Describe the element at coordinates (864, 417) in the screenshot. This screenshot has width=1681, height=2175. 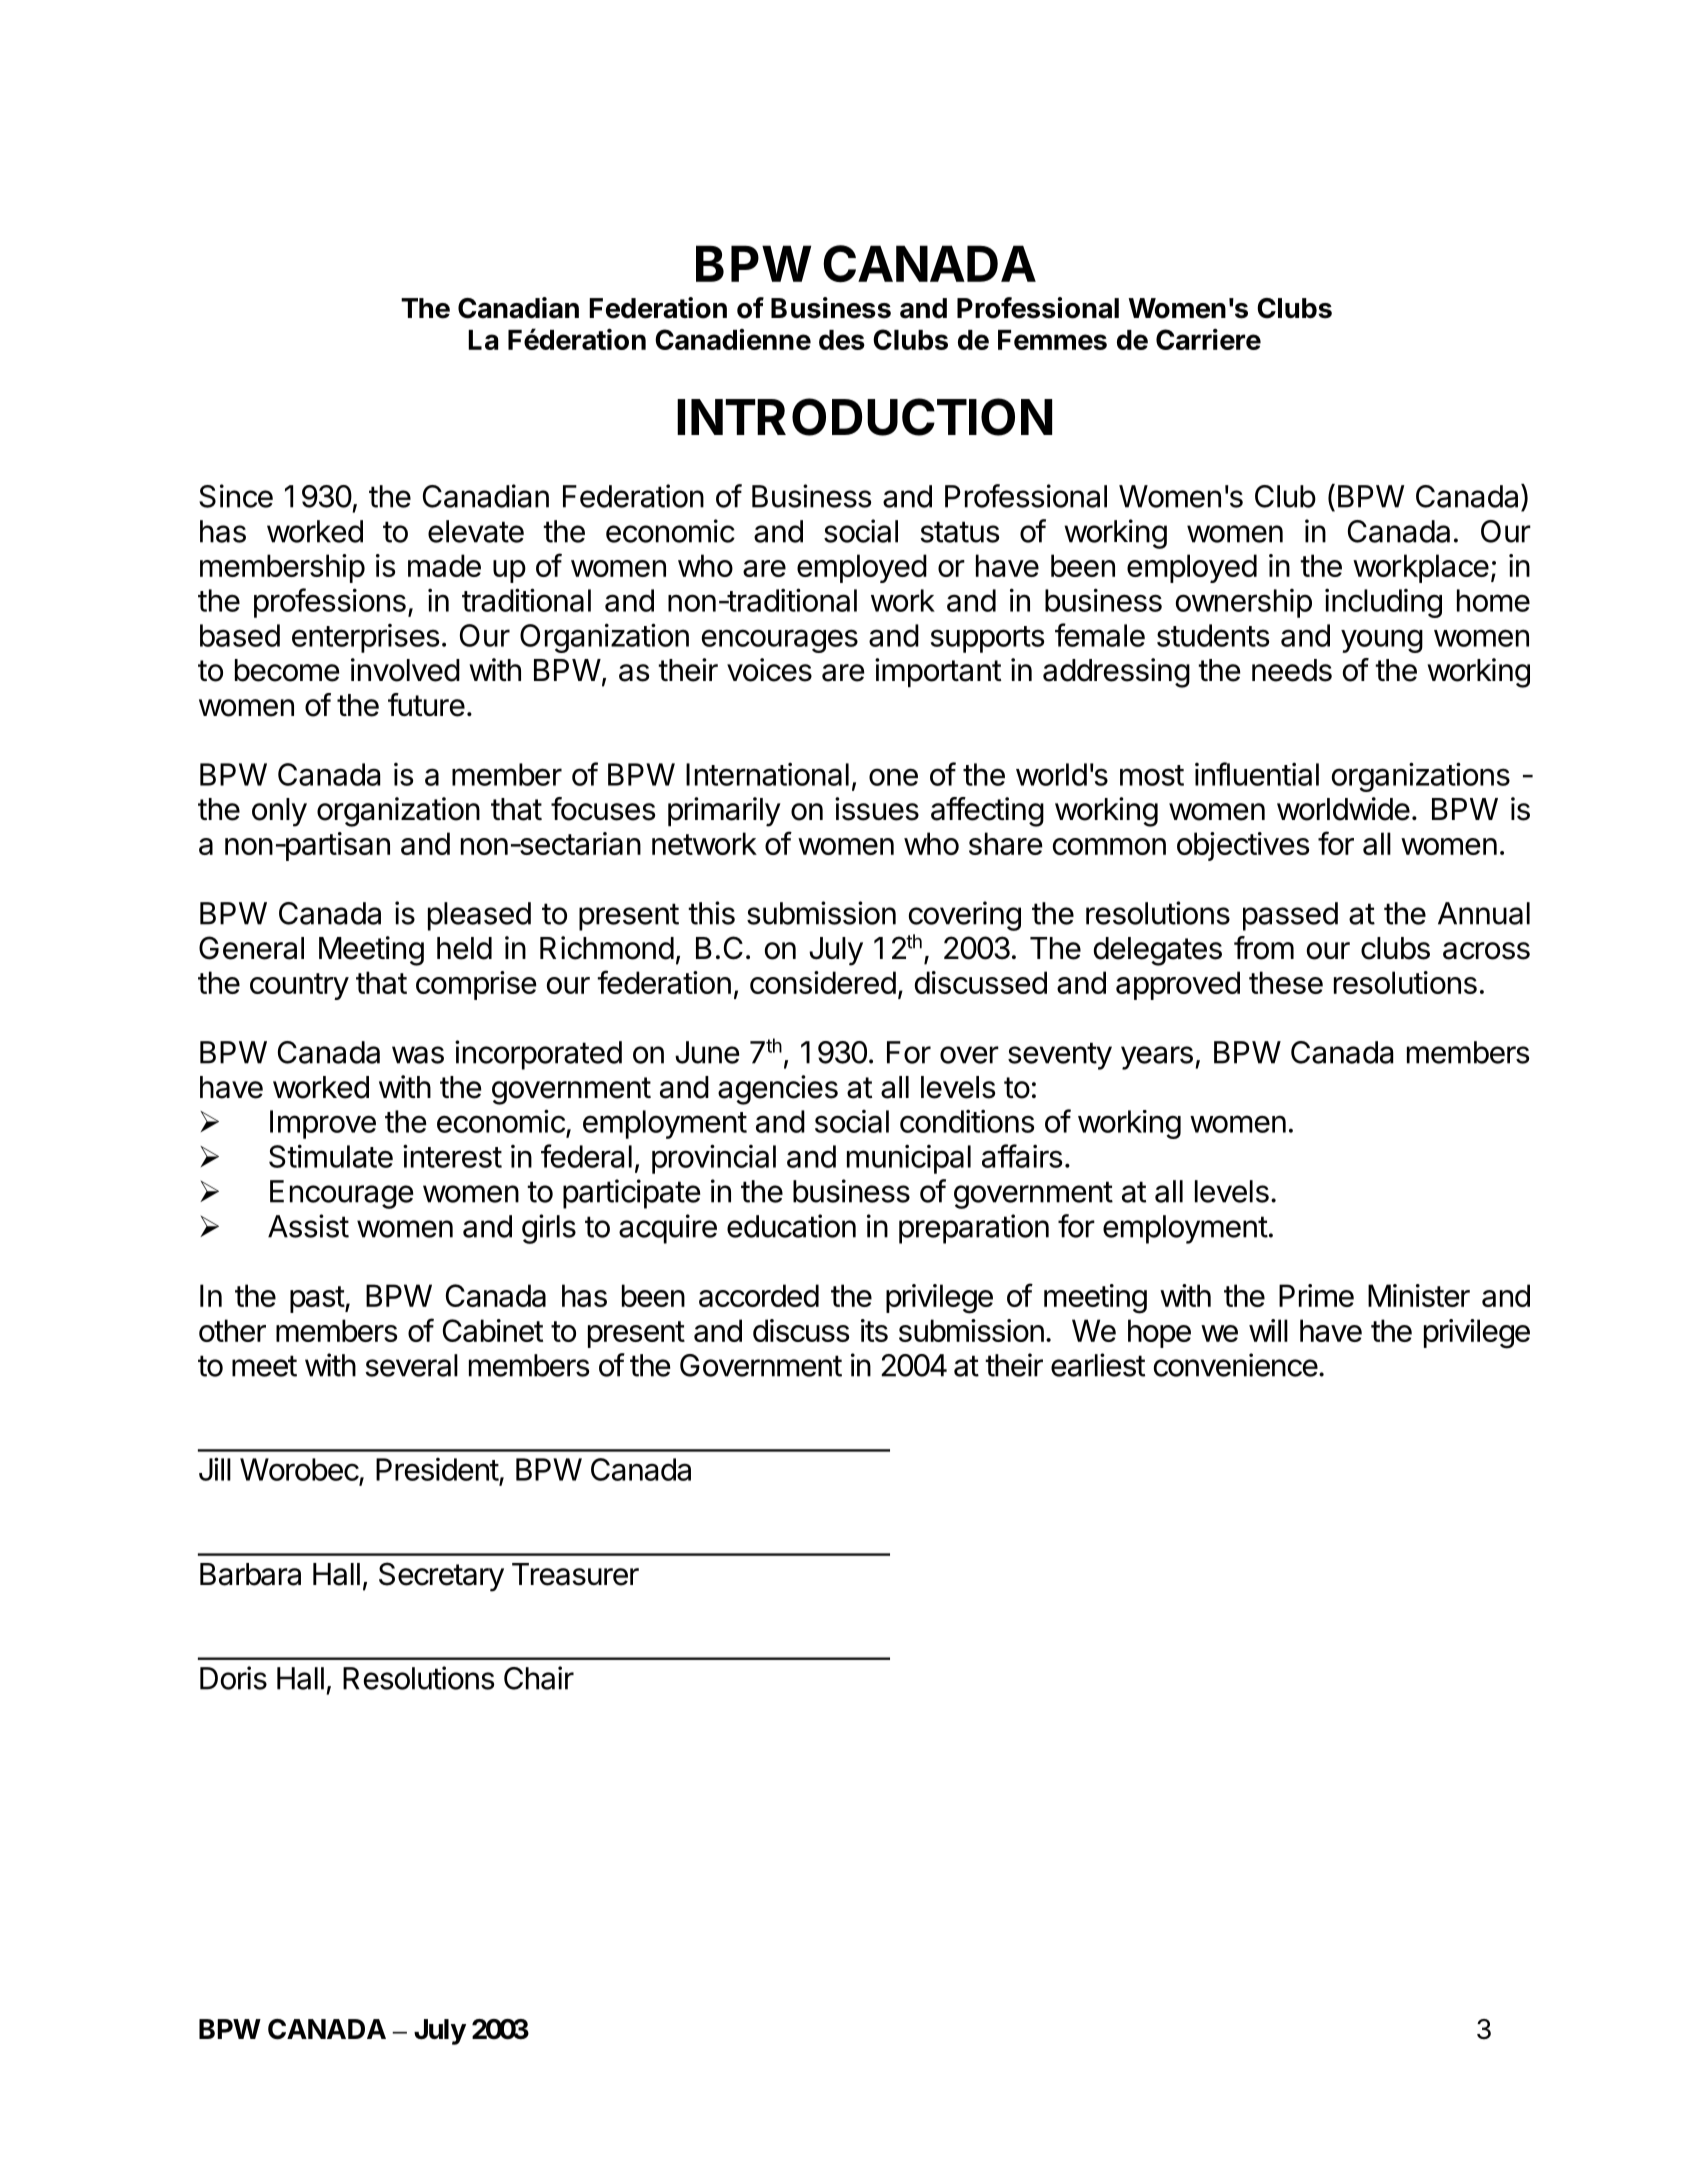
I see `INTRODUCTION` at that location.
